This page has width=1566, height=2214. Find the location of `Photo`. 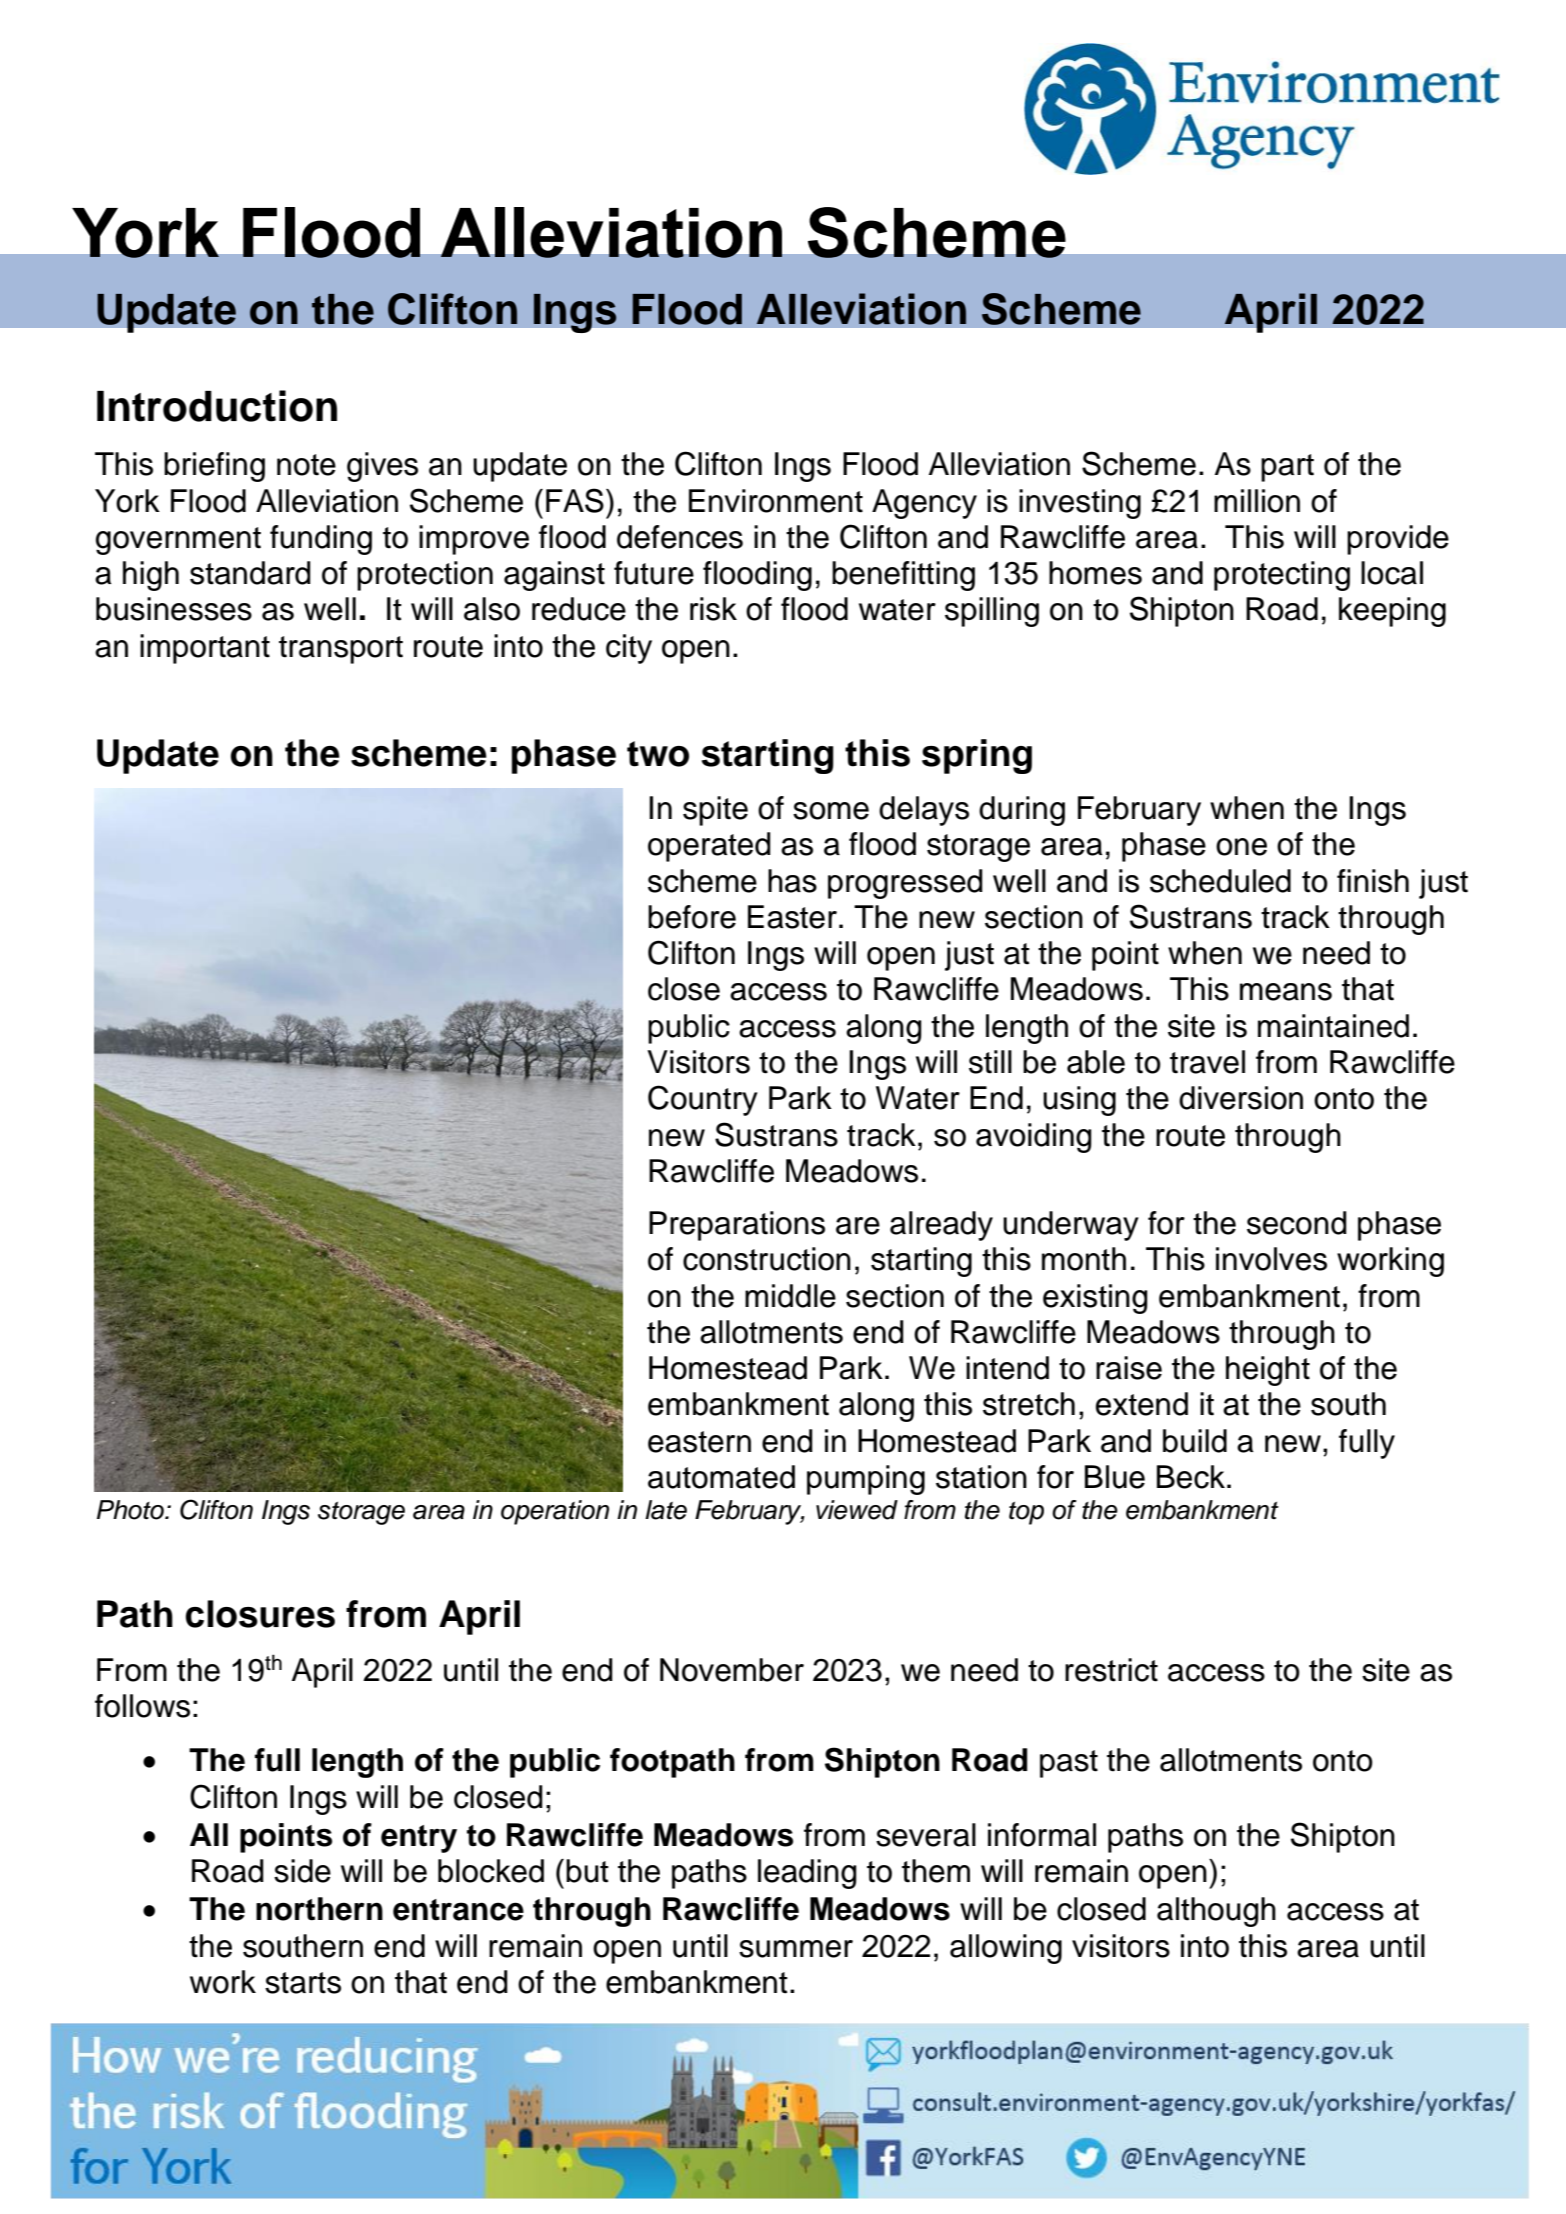

Photo is located at coordinates (131, 1510).
